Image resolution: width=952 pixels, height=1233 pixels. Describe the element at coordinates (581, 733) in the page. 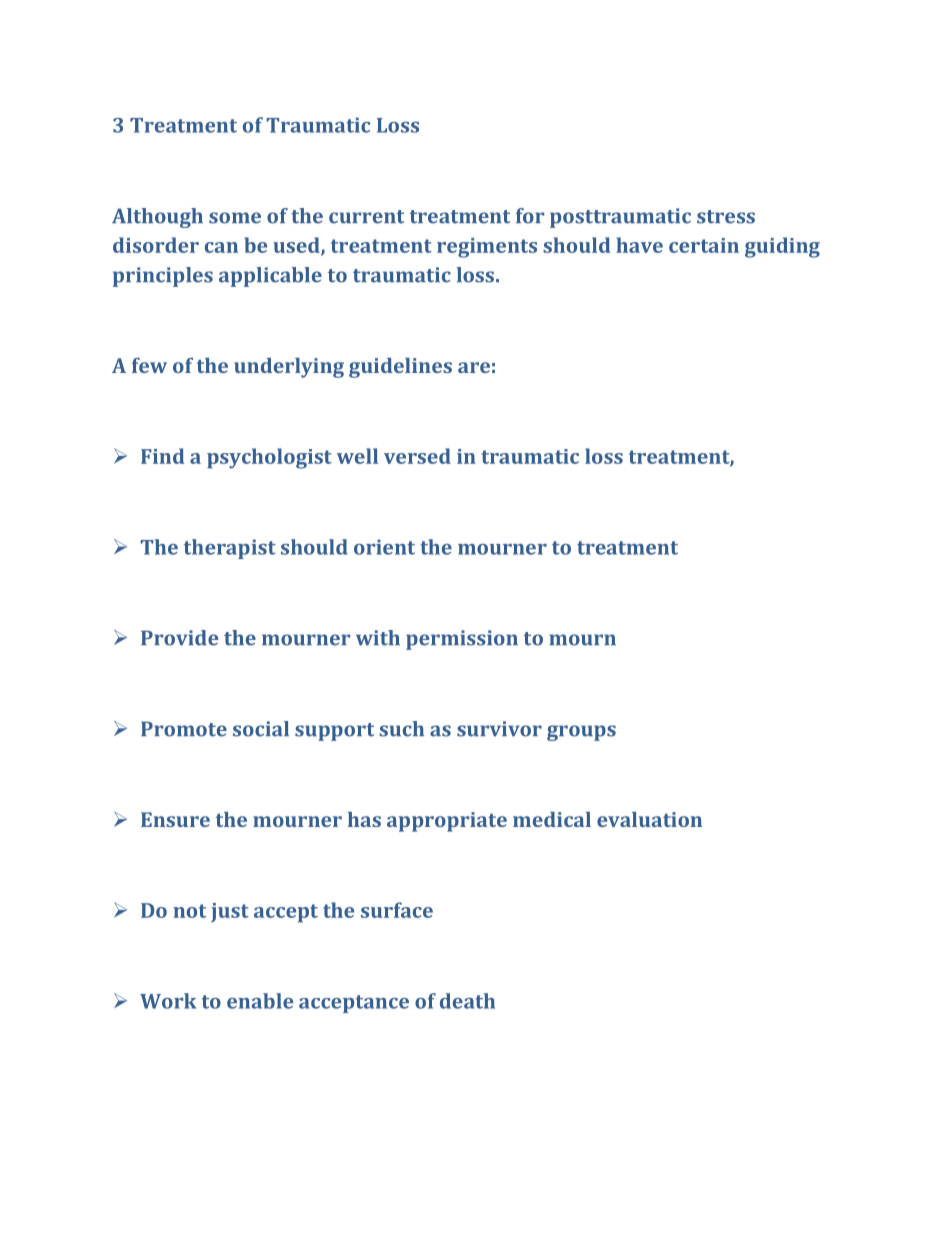

I see `groups` at that location.
